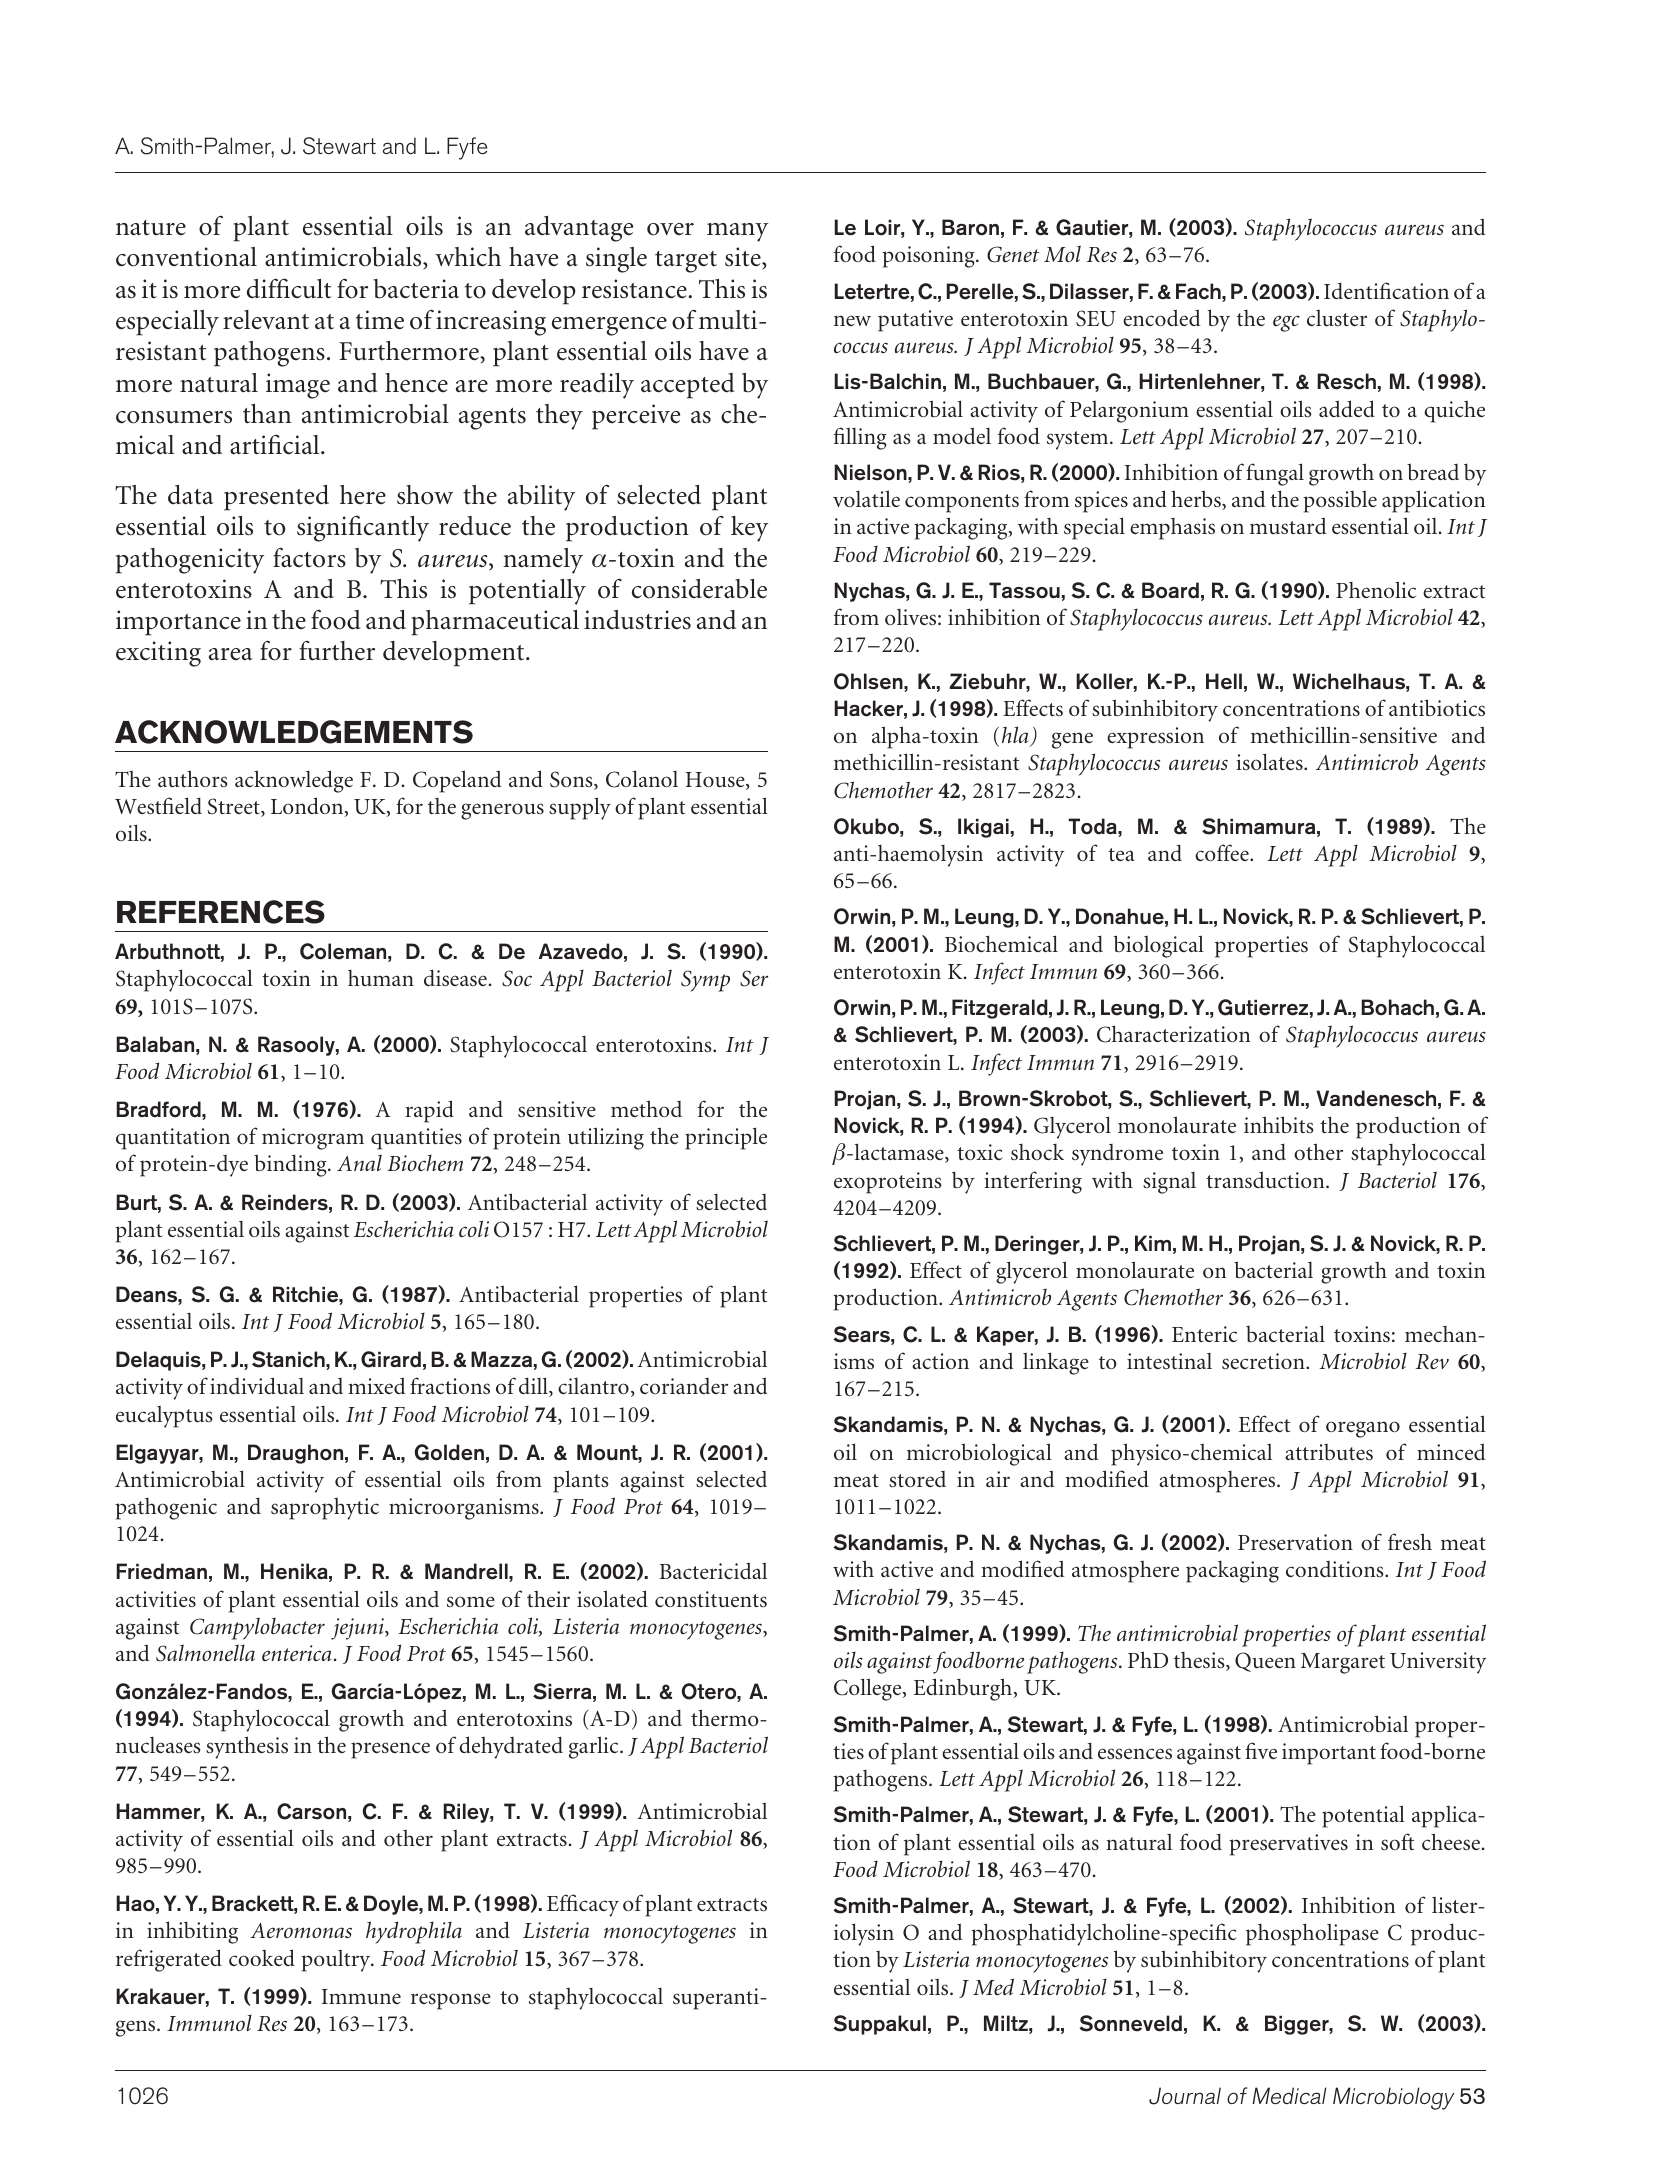 The image size is (1671, 2163). I want to click on Bactericidal, so click(713, 1570).
